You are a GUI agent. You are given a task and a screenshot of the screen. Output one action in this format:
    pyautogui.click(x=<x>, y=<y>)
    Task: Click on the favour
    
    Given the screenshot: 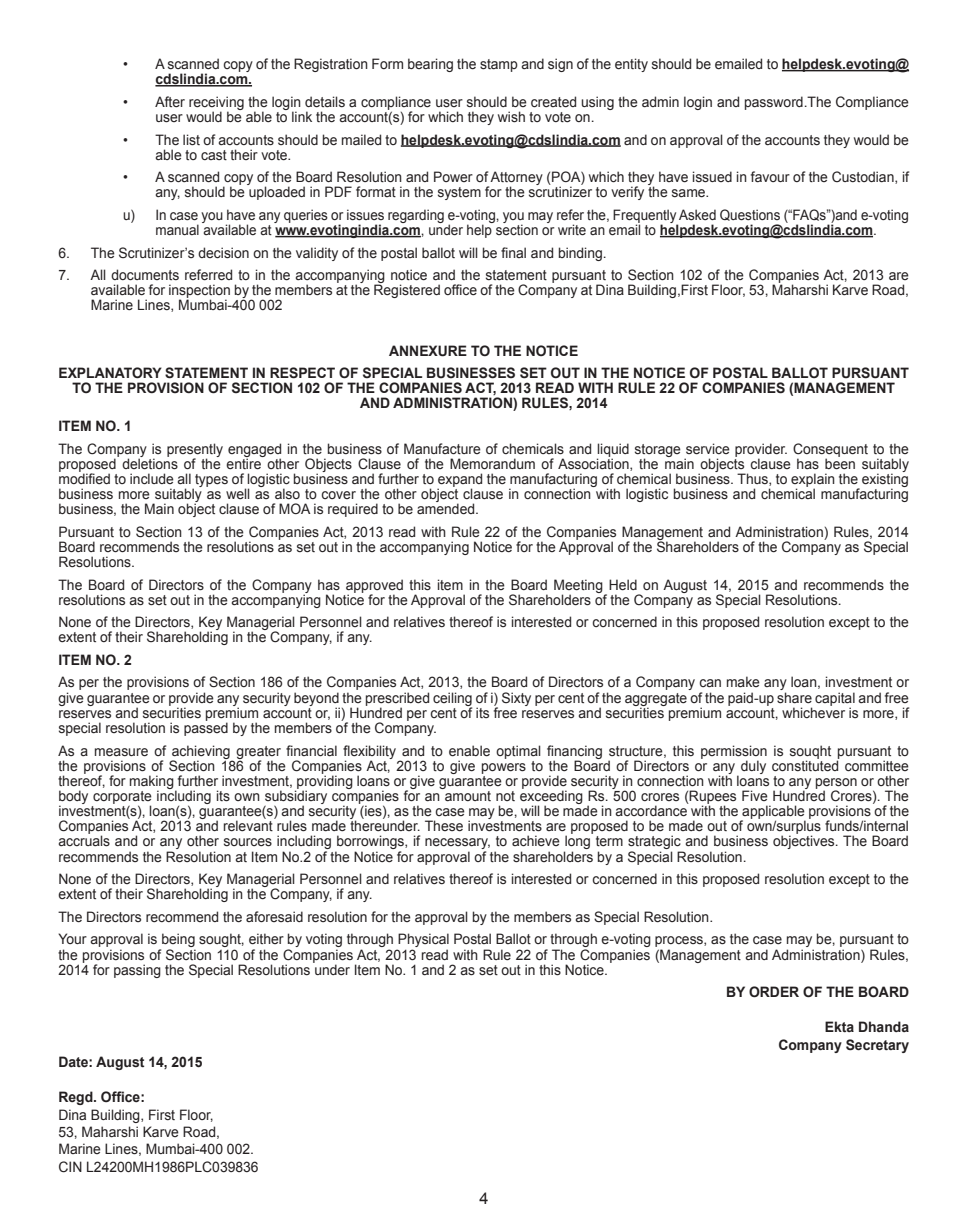 What is the action you would take?
    pyautogui.click(x=770, y=176)
